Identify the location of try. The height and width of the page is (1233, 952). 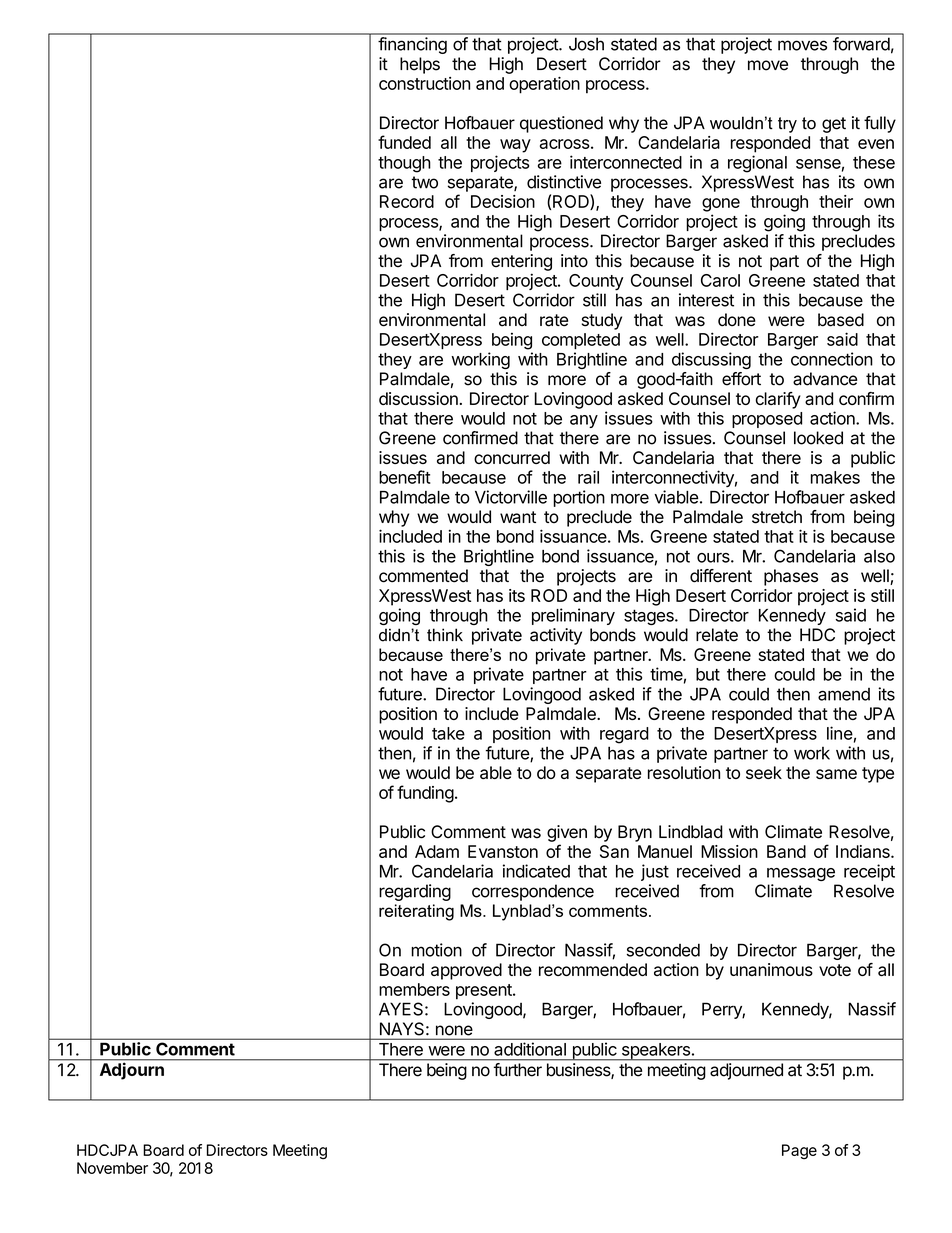
(787, 125).
